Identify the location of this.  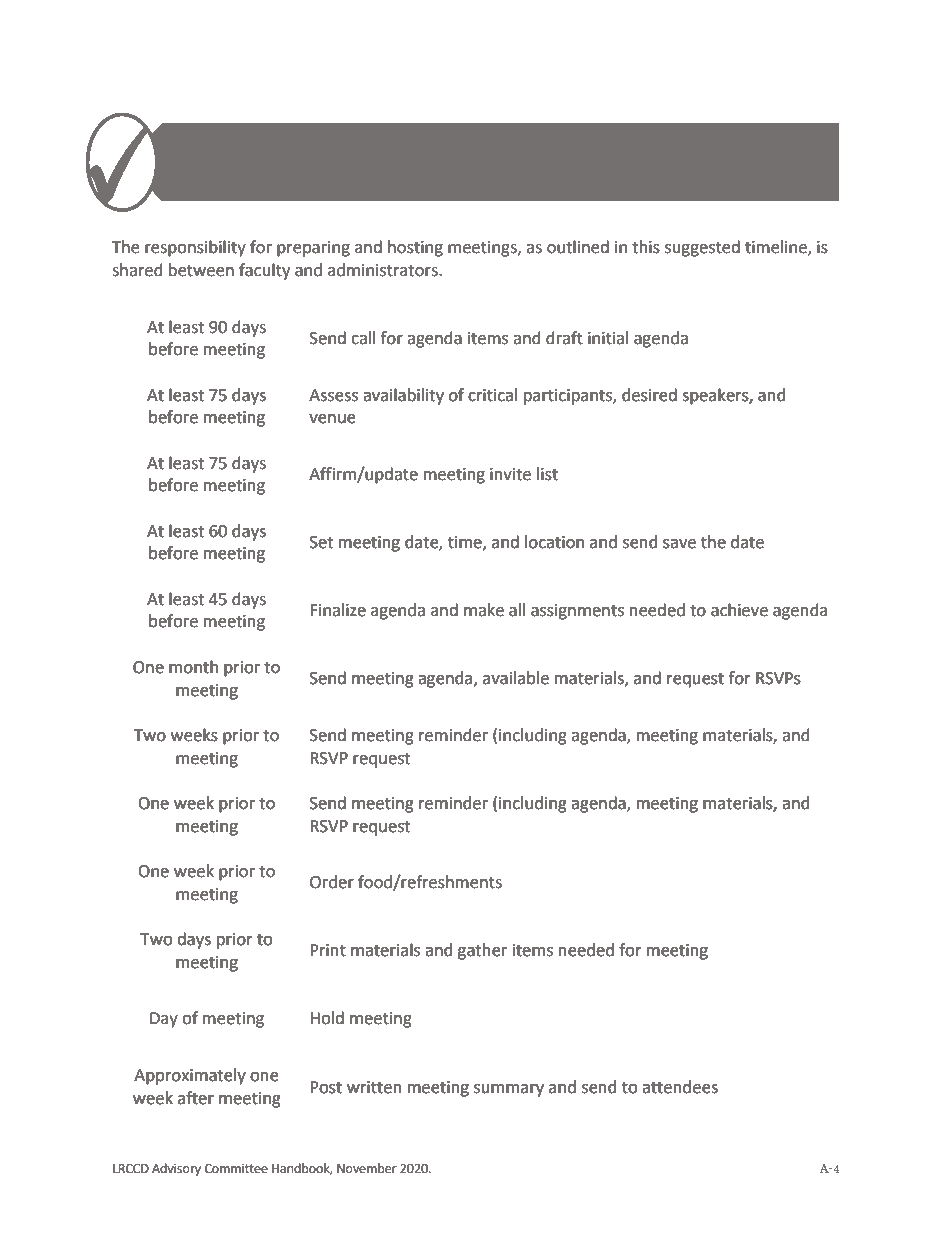
(646, 247).
